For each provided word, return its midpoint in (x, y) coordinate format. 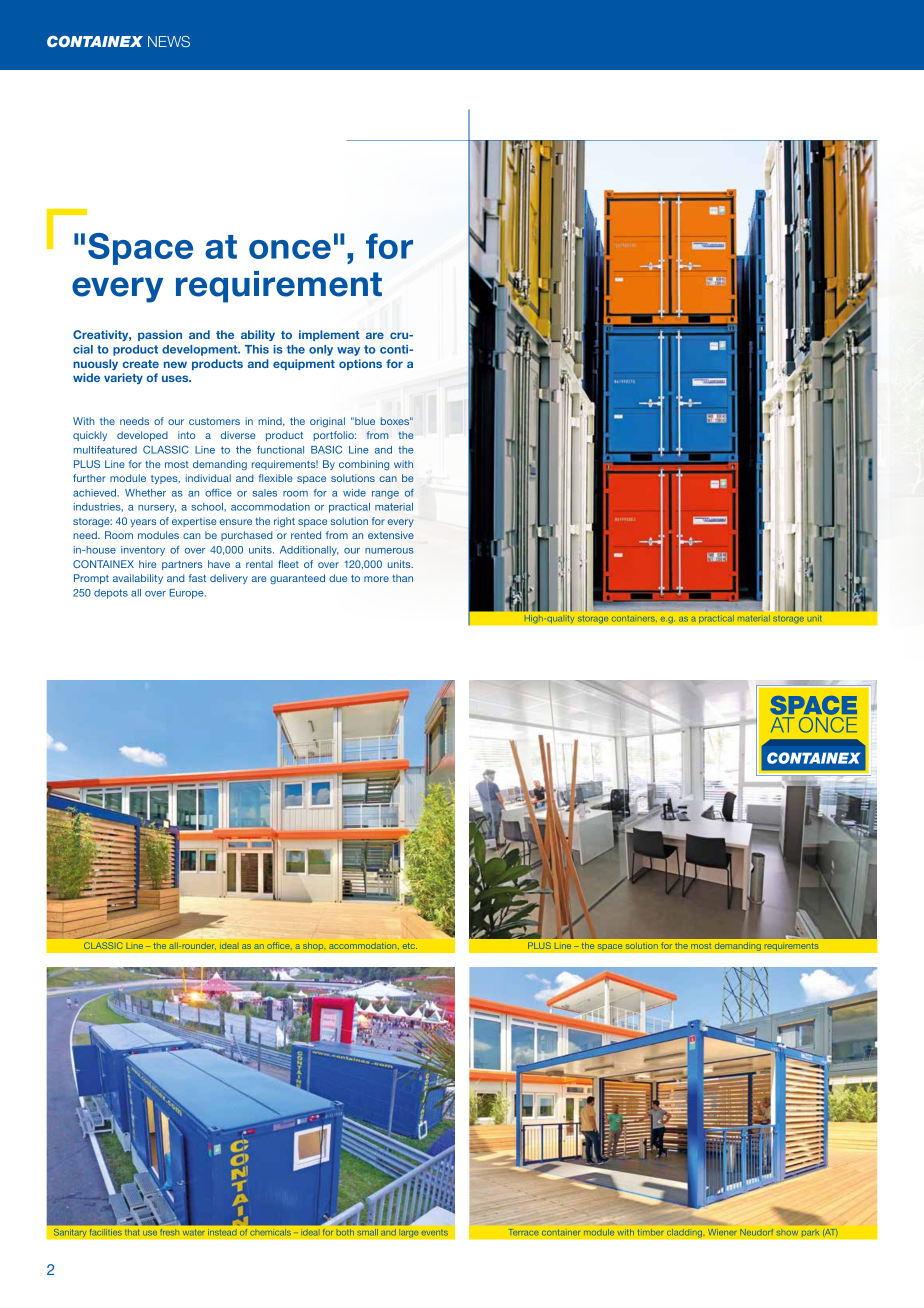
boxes (396, 421)
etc (410, 946)
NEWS (169, 41)
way (348, 351)
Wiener (722, 1232)
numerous (389, 551)
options (360, 364)
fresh (170, 1232)
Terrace (524, 1232)
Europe (187, 594)
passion (160, 335)
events (435, 1233)
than (402, 578)
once (290, 249)
